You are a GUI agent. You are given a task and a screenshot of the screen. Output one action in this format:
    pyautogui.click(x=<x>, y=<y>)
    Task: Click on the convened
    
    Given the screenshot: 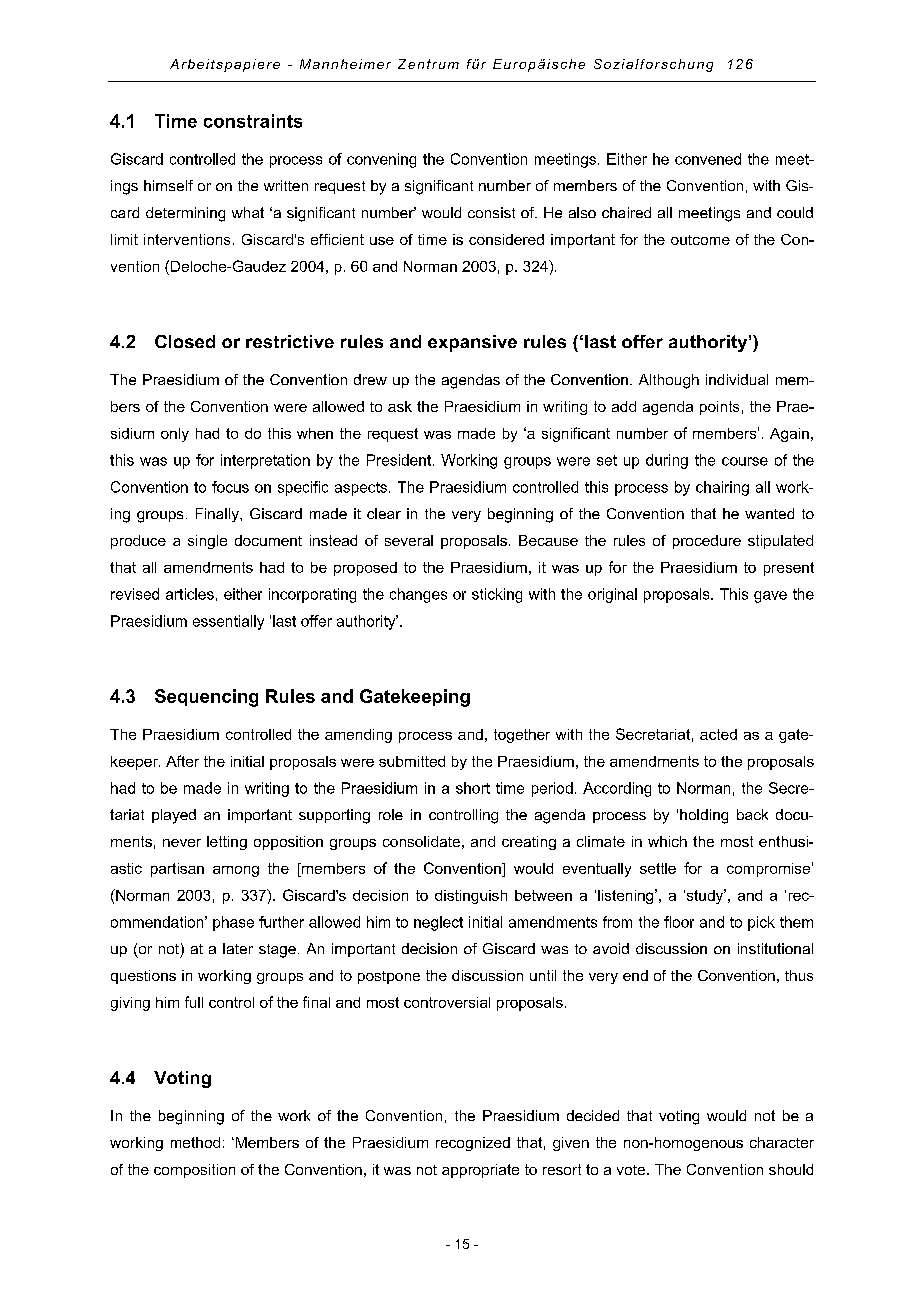 What is the action you would take?
    pyautogui.click(x=708, y=159)
